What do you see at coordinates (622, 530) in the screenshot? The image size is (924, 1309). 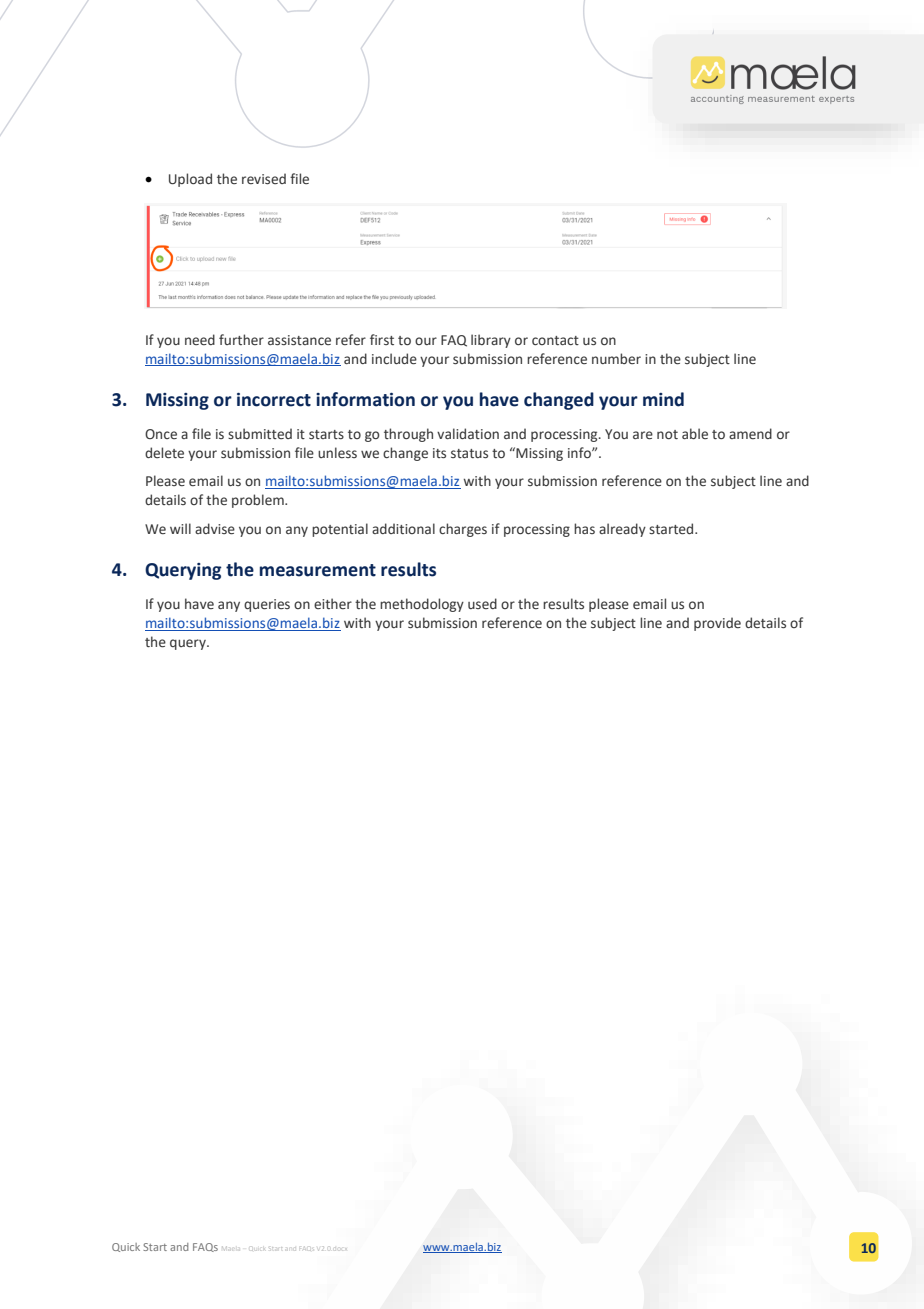 I see `already` at bounding box center [622, 530].
